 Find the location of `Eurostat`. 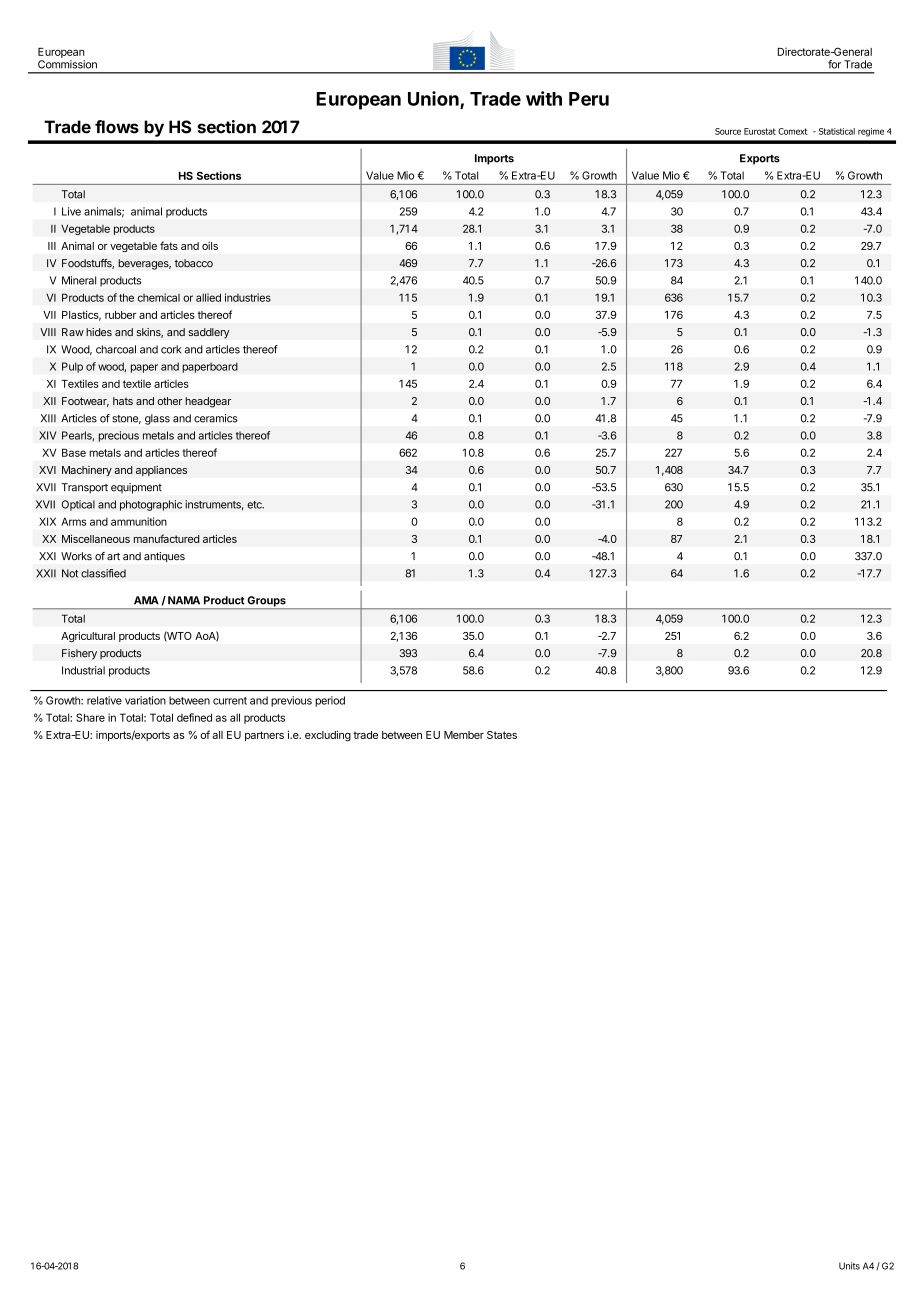

Eurostat is located at coordinates (760, 131).
